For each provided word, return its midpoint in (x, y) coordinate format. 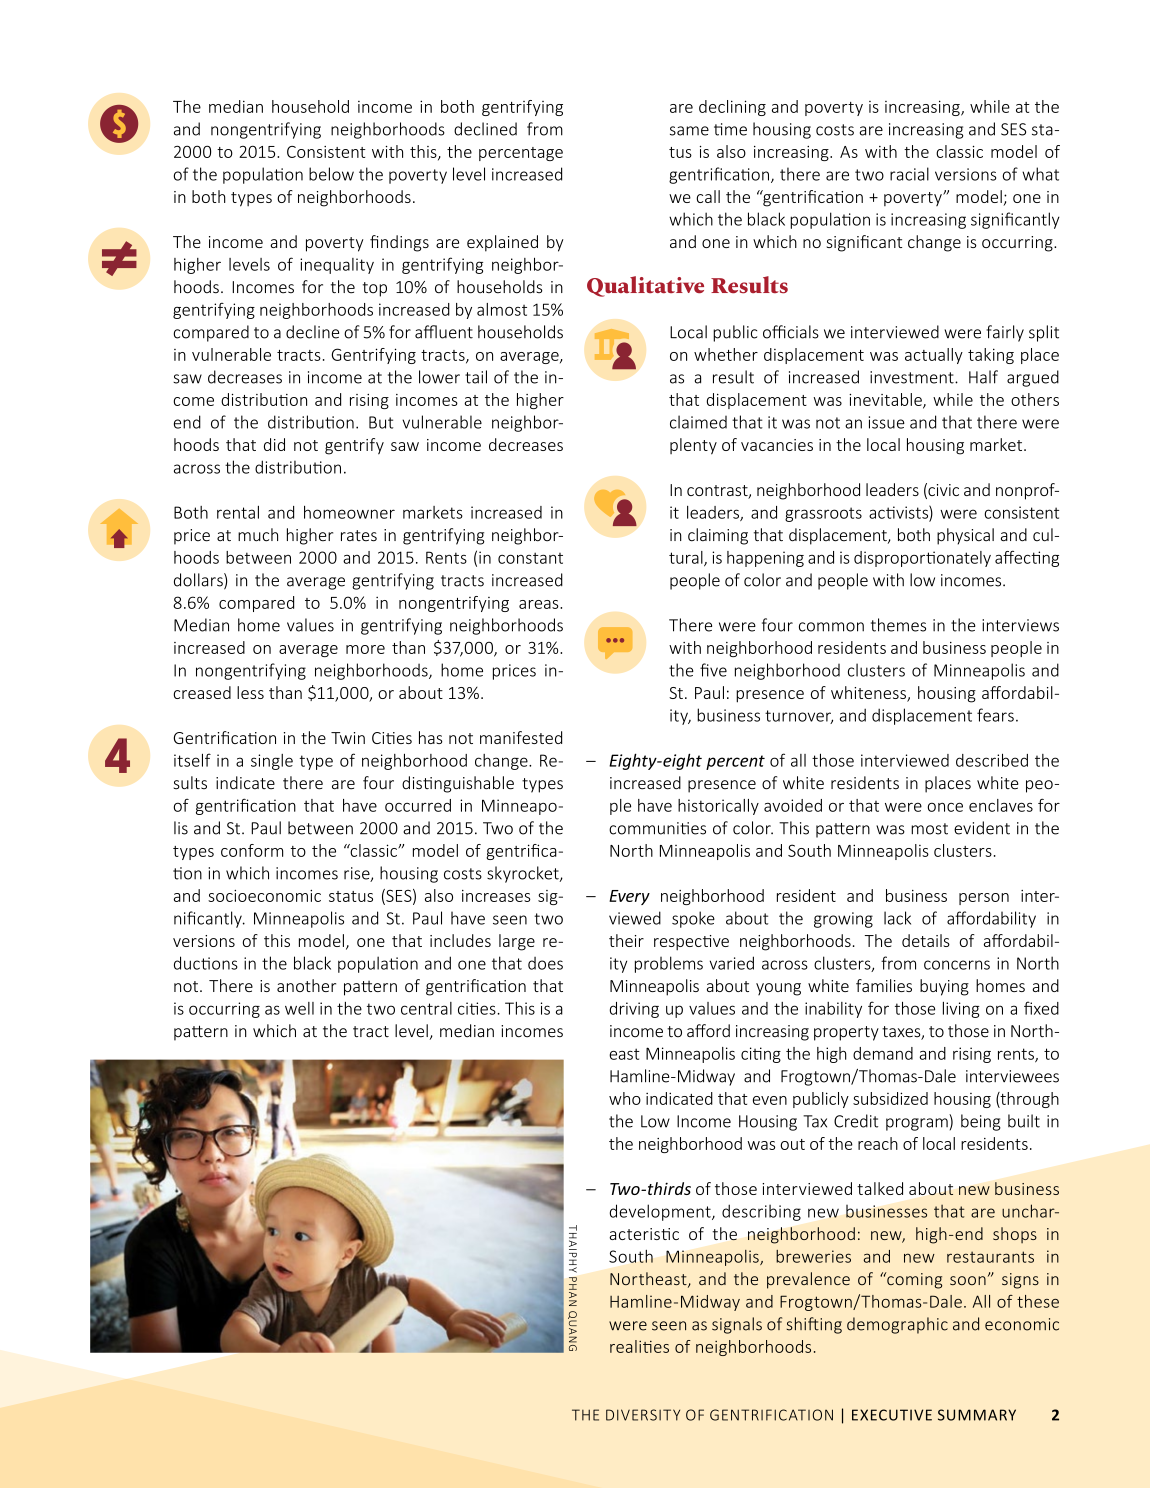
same (689, 131)
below (331, 174)
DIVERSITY (643, 1415)
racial (909, 174)
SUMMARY (977, 1415)
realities (639, 1346)
